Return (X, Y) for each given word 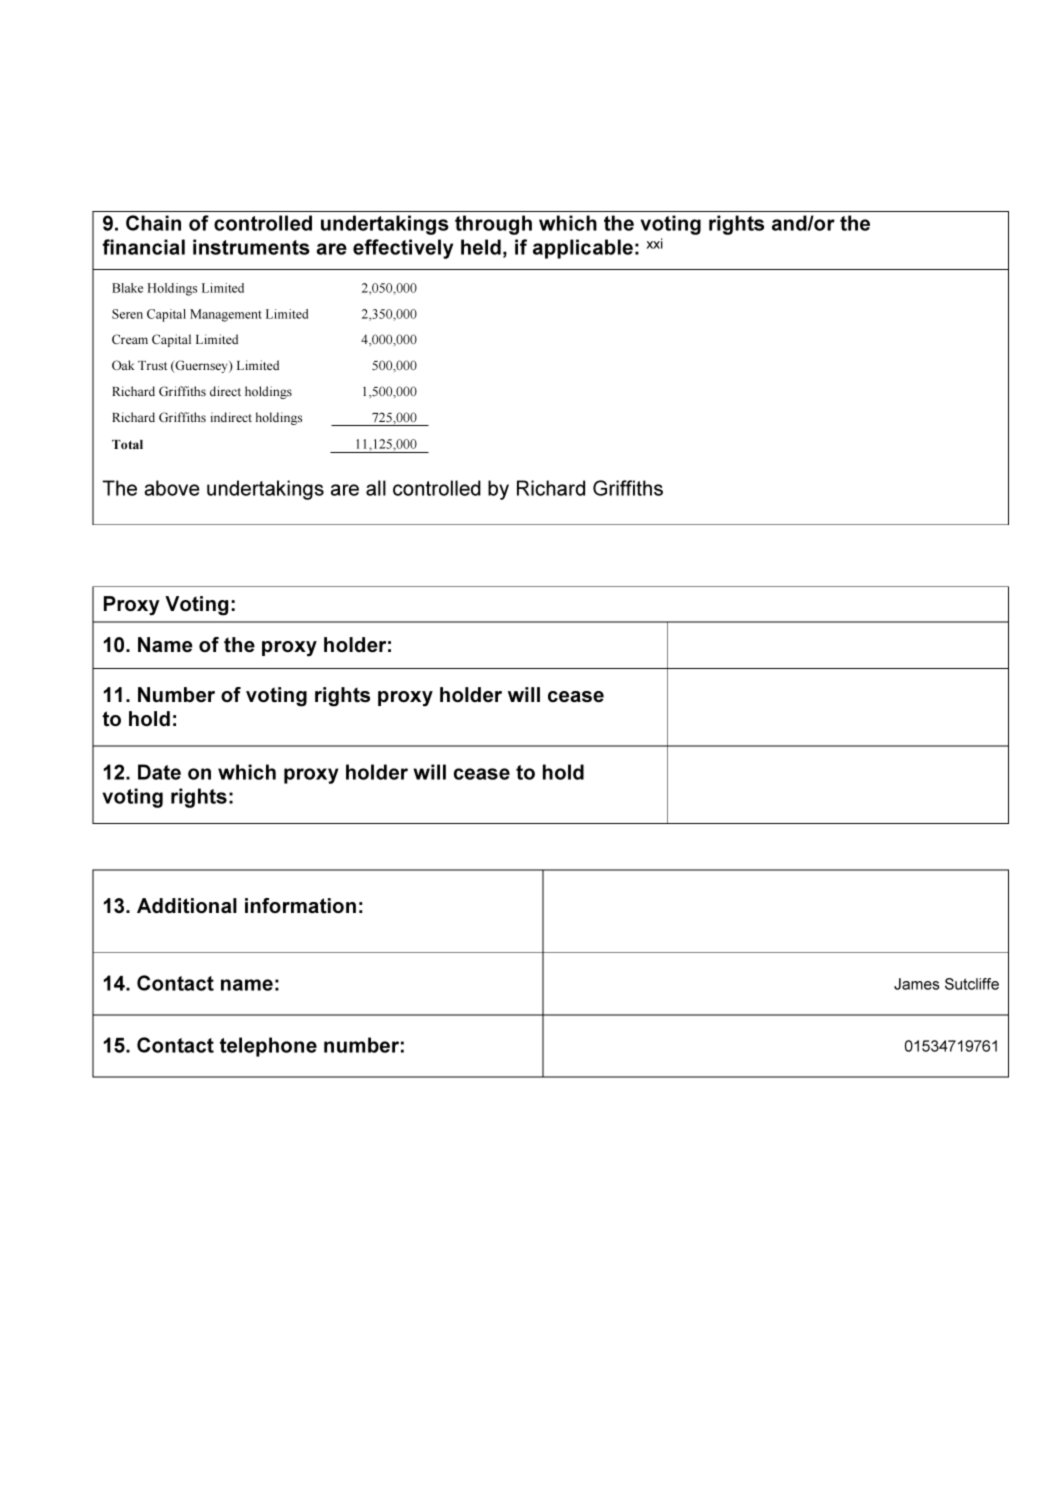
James (916, 984)
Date (159, 772)
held (481, 247)
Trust (152, 365)
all (376, 488)
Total (127, 444)
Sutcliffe (972, 984)
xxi (654, 243)
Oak (123, 365)
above (172, 488)
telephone (268, 1047)
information (300, 905)
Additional (187, 905)
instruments (251, 247)
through (493, 225)
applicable (583, 249)
